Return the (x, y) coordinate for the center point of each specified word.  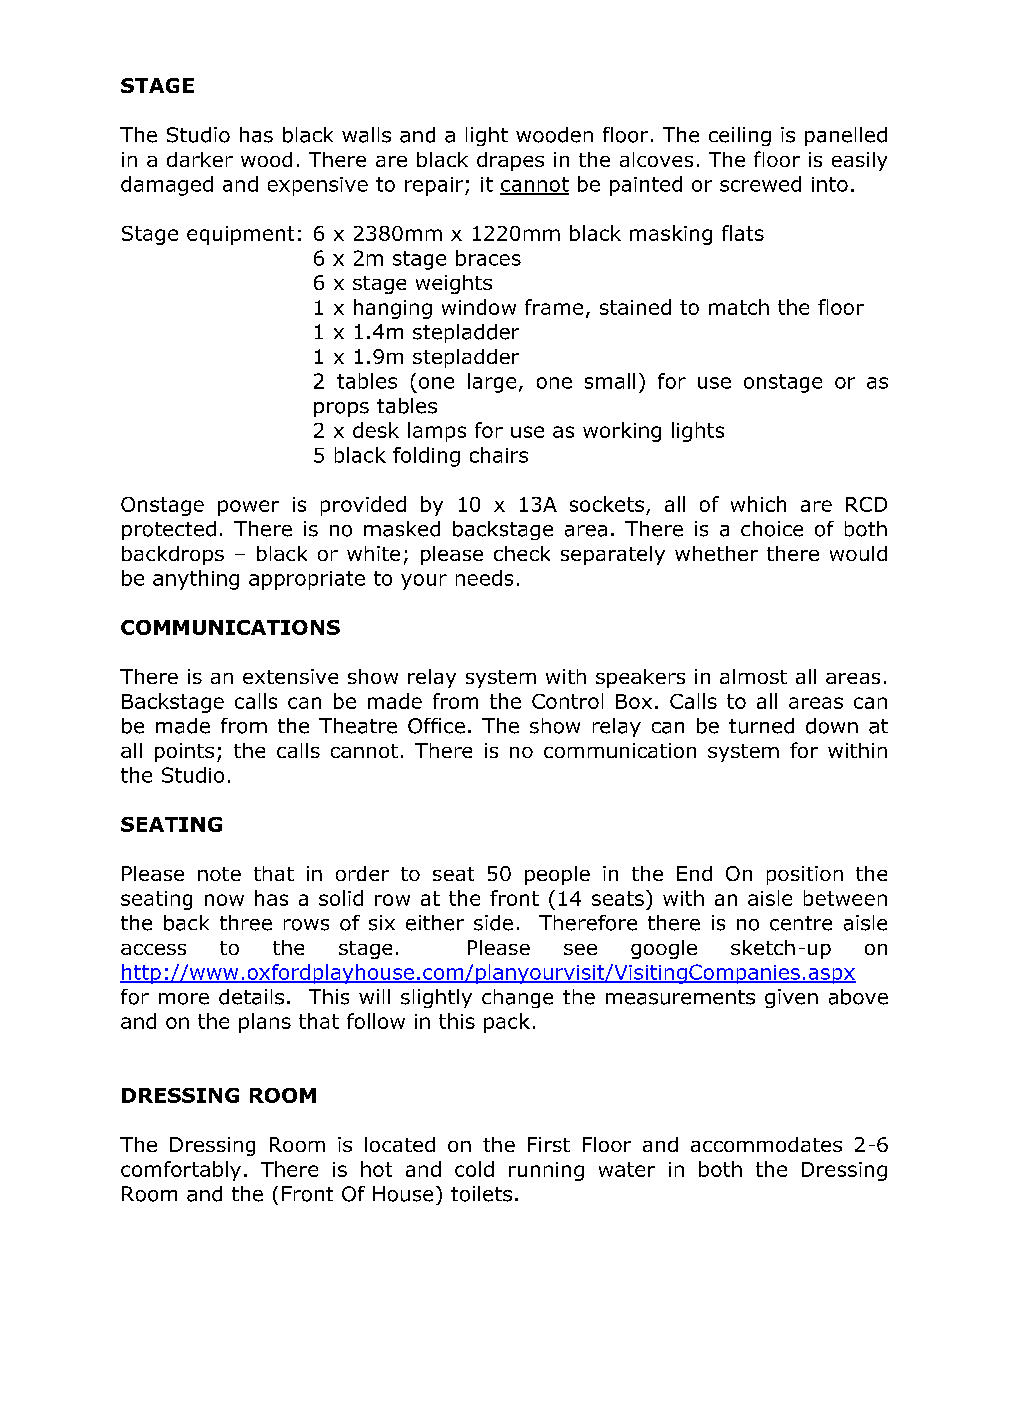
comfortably (181, 1171)
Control (567, 701)
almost (753, 676)
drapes (510, 161)
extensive (290, 676)
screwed (760, 184)
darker (200, 159)
